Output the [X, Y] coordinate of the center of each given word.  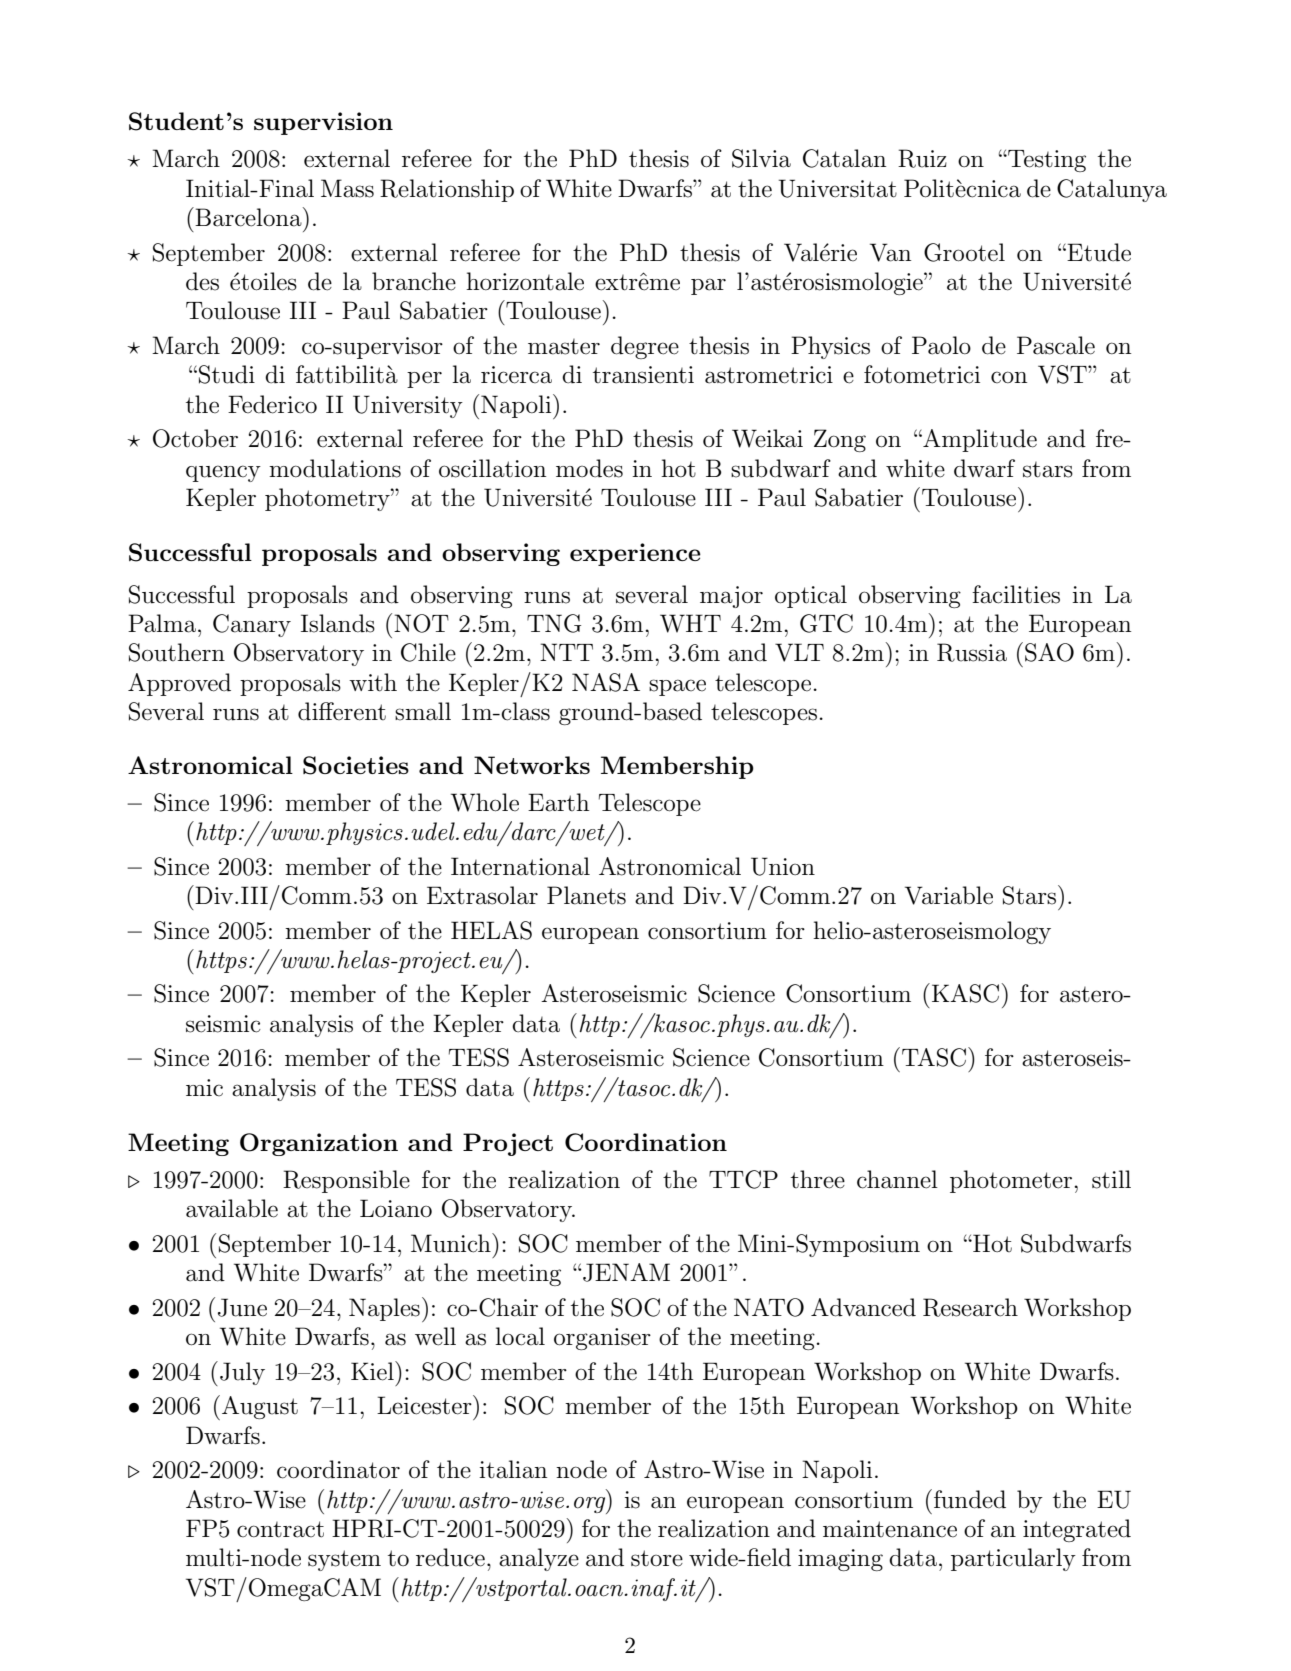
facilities [1016, 594]
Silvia [761, 158]
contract [280, 1529]
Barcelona [249, 217]
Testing [1046, 161]
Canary [252, 625]
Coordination [646, 1142]
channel [897, 1179]
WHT [690, 623]
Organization [319, 1144]
